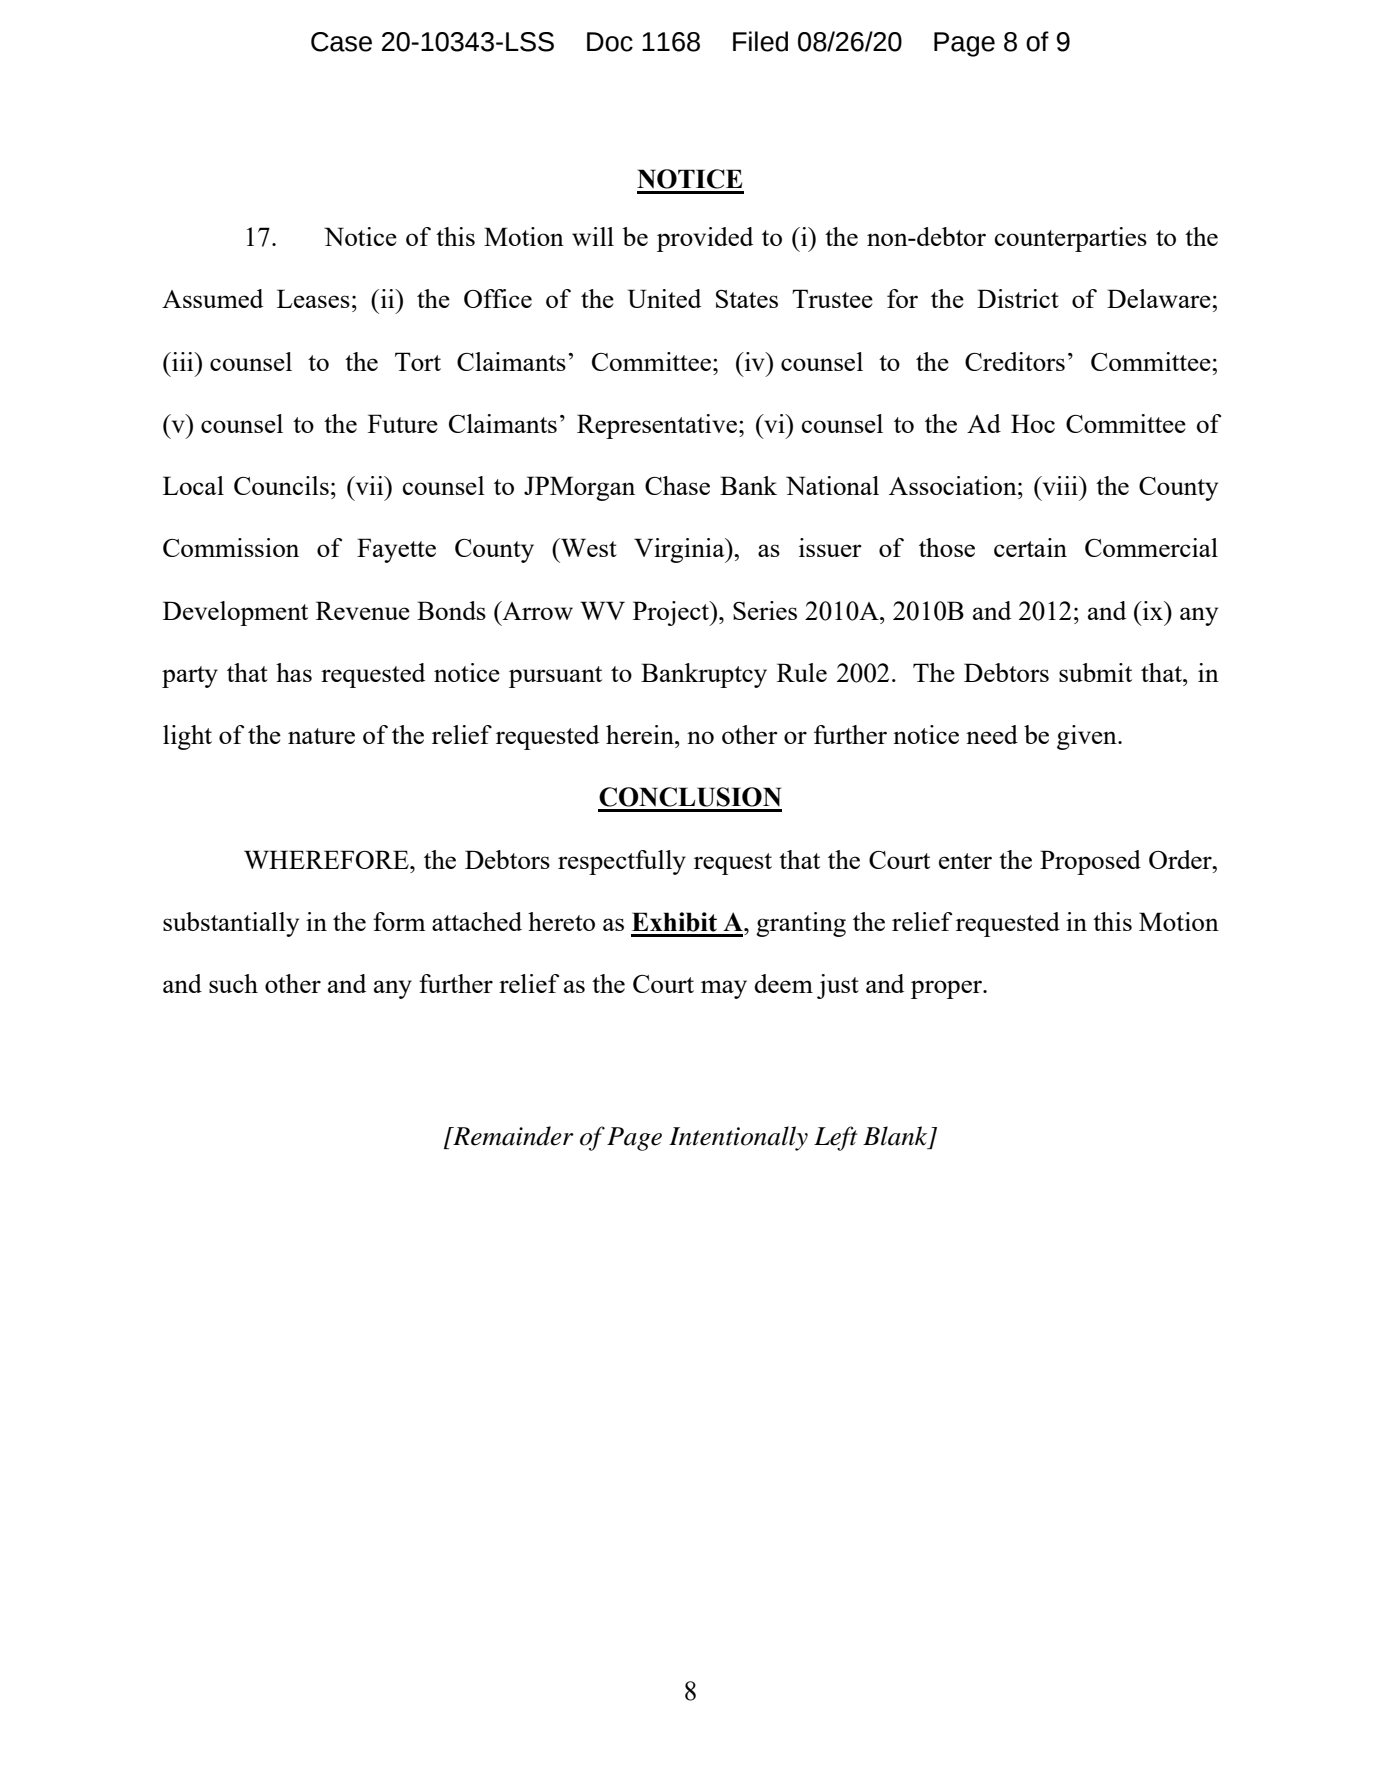 Image resolution: width=1381 pixels, height=1787 pixels. What do you see at coordinates (1030, 547) in the page?
I see `certain` at bounding box center [1030, 547].
